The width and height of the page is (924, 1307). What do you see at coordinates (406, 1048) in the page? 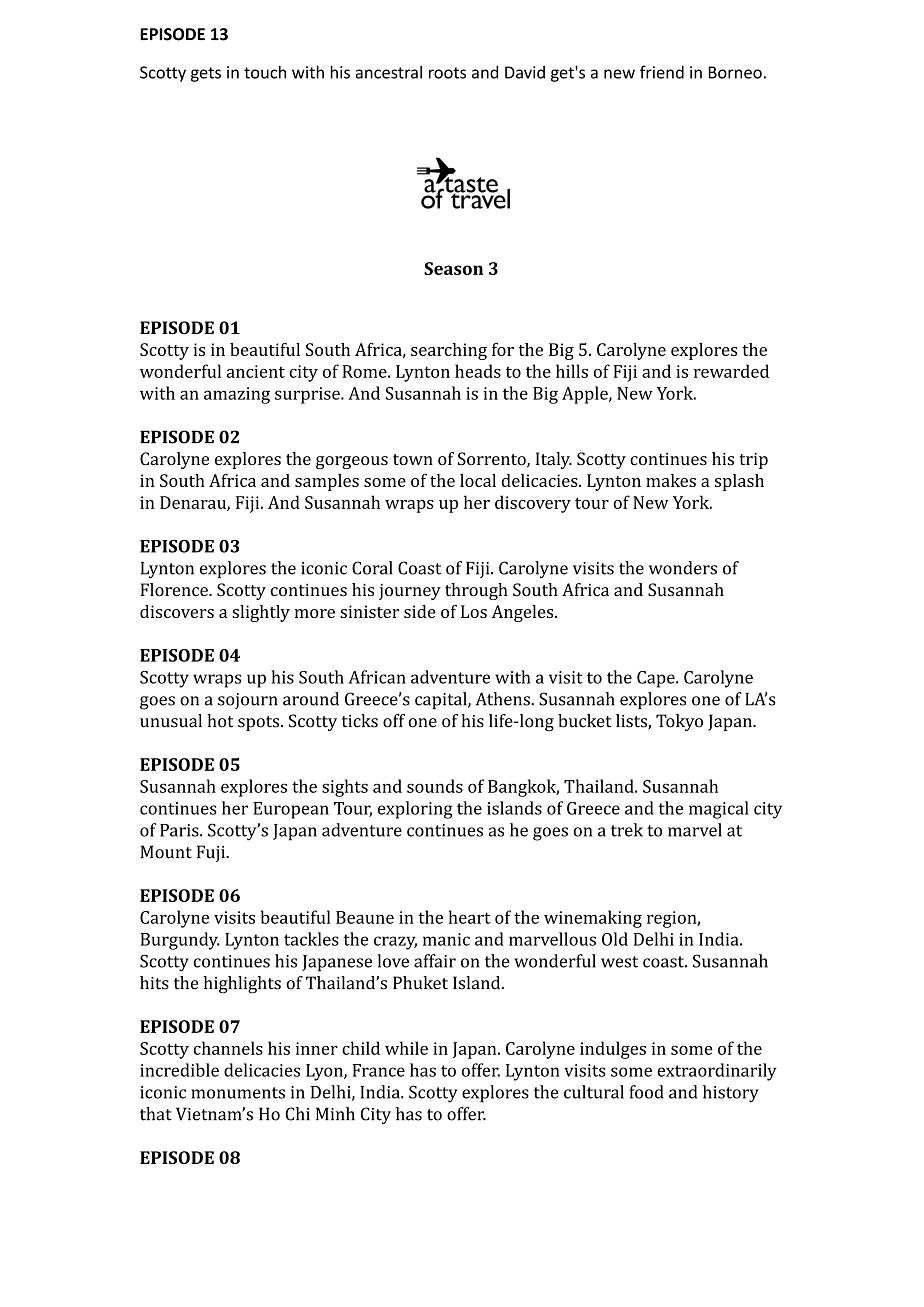
I see `while` at bounding box center [406, 1048].
